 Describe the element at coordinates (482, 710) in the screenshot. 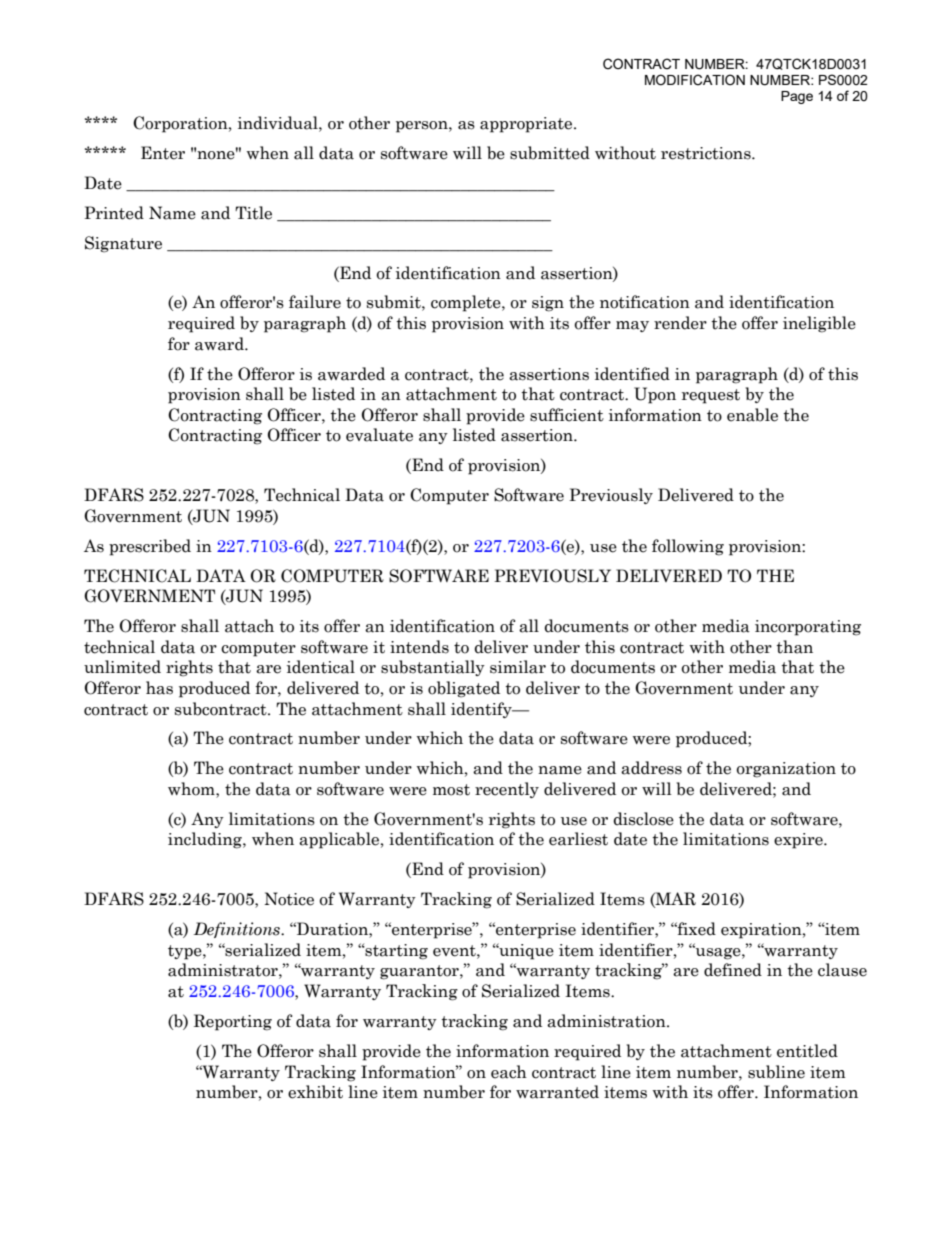

I see `identify` at that location.
